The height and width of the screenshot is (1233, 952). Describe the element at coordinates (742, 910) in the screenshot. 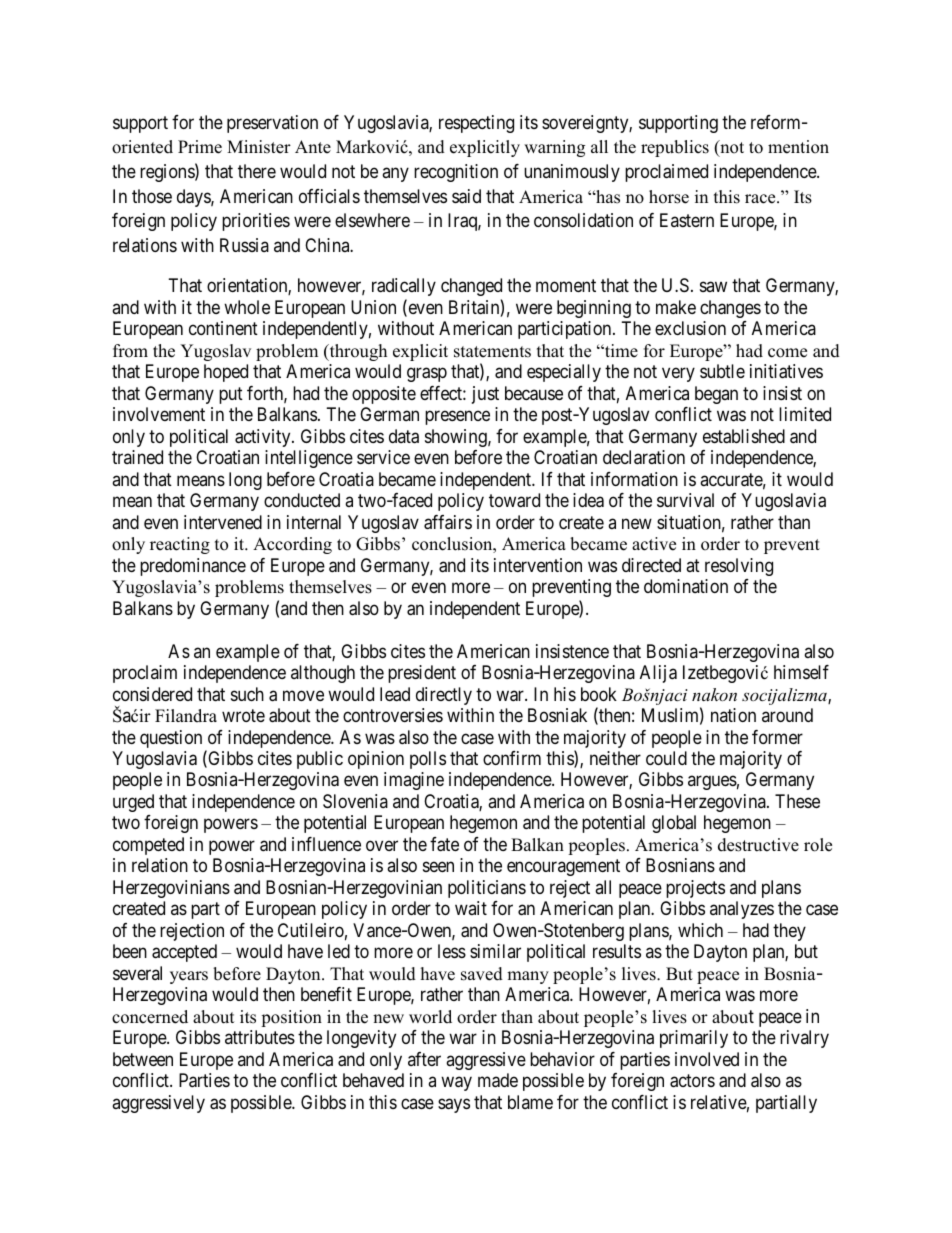

I see `analyzes` at that location.
